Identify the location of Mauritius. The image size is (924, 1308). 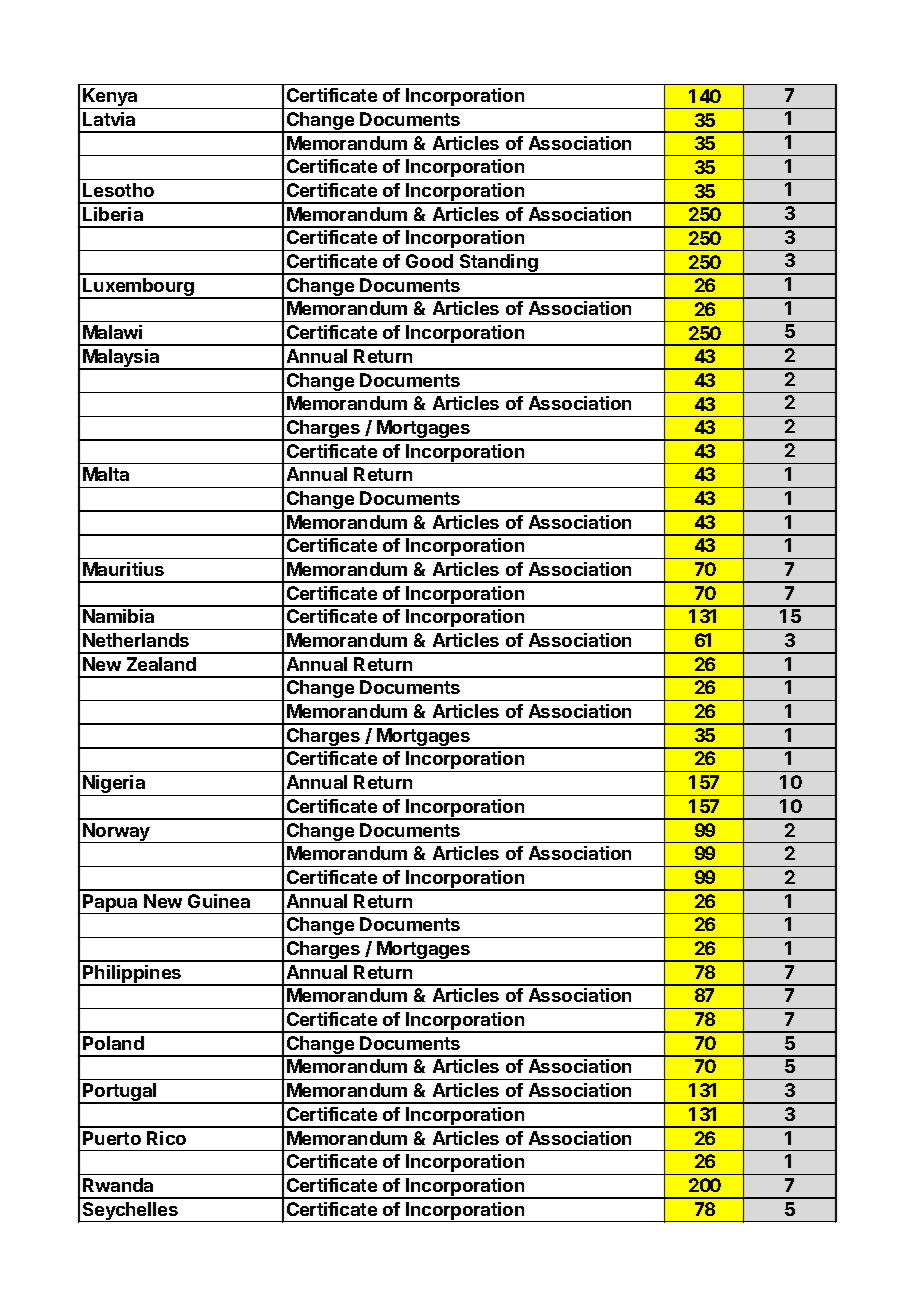
(123, 569).
